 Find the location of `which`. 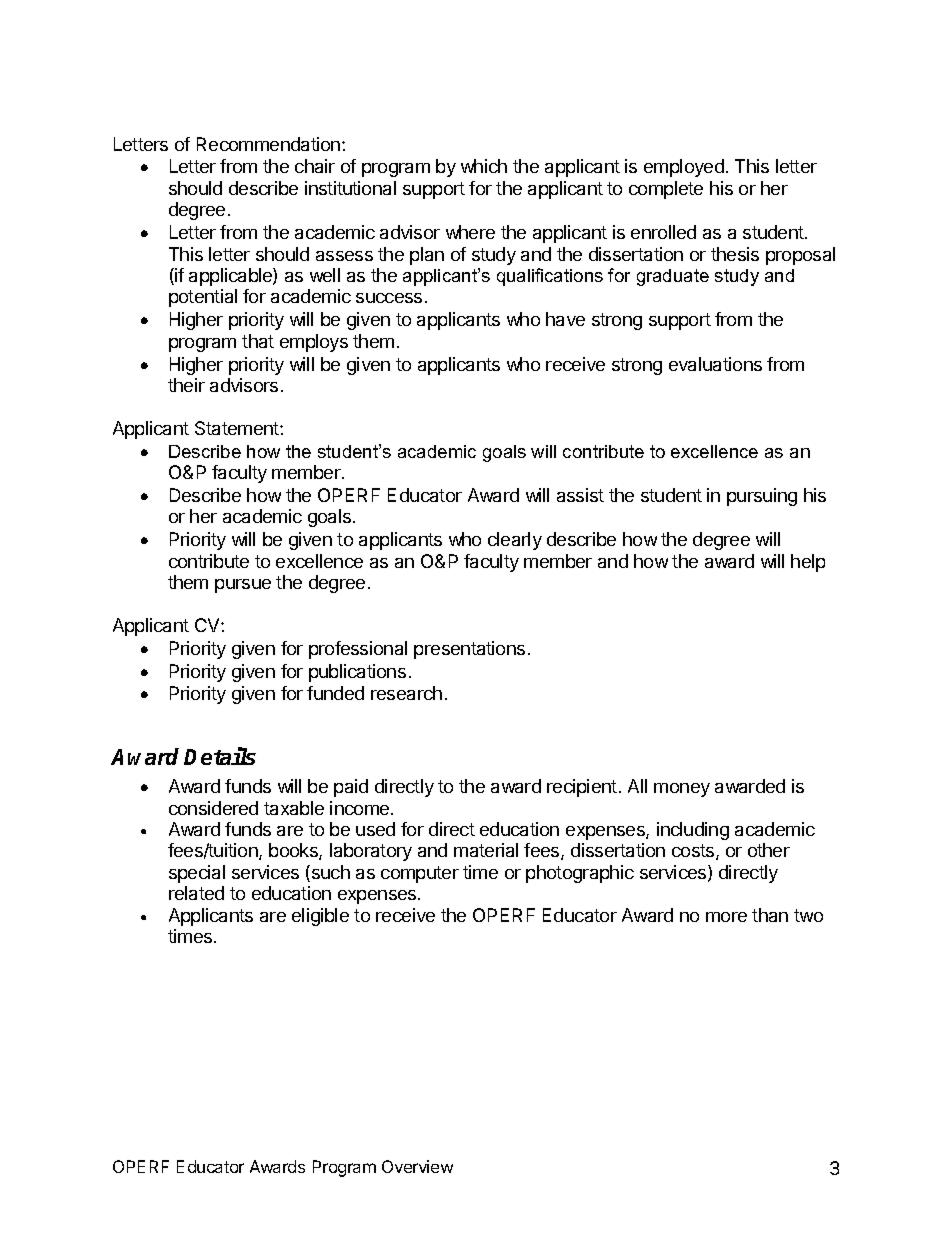

which is located at coordinates (484, 166).
